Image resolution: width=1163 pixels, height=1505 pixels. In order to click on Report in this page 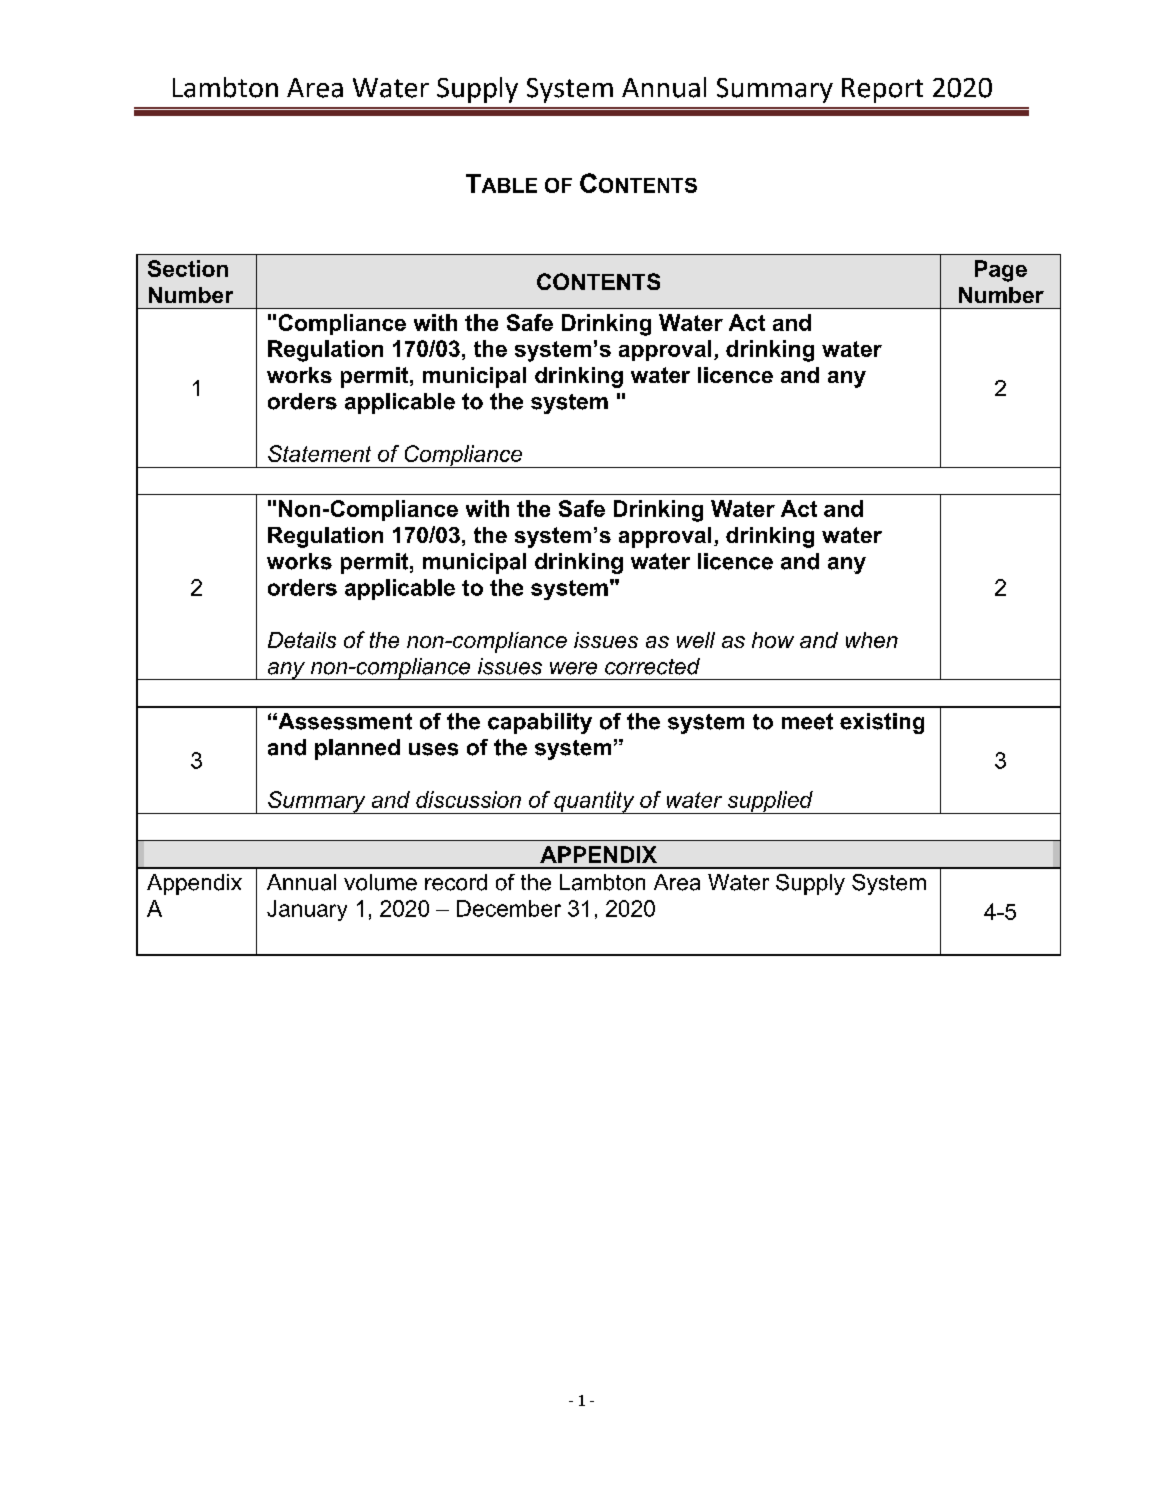, I will do `click(882, 90)`.
